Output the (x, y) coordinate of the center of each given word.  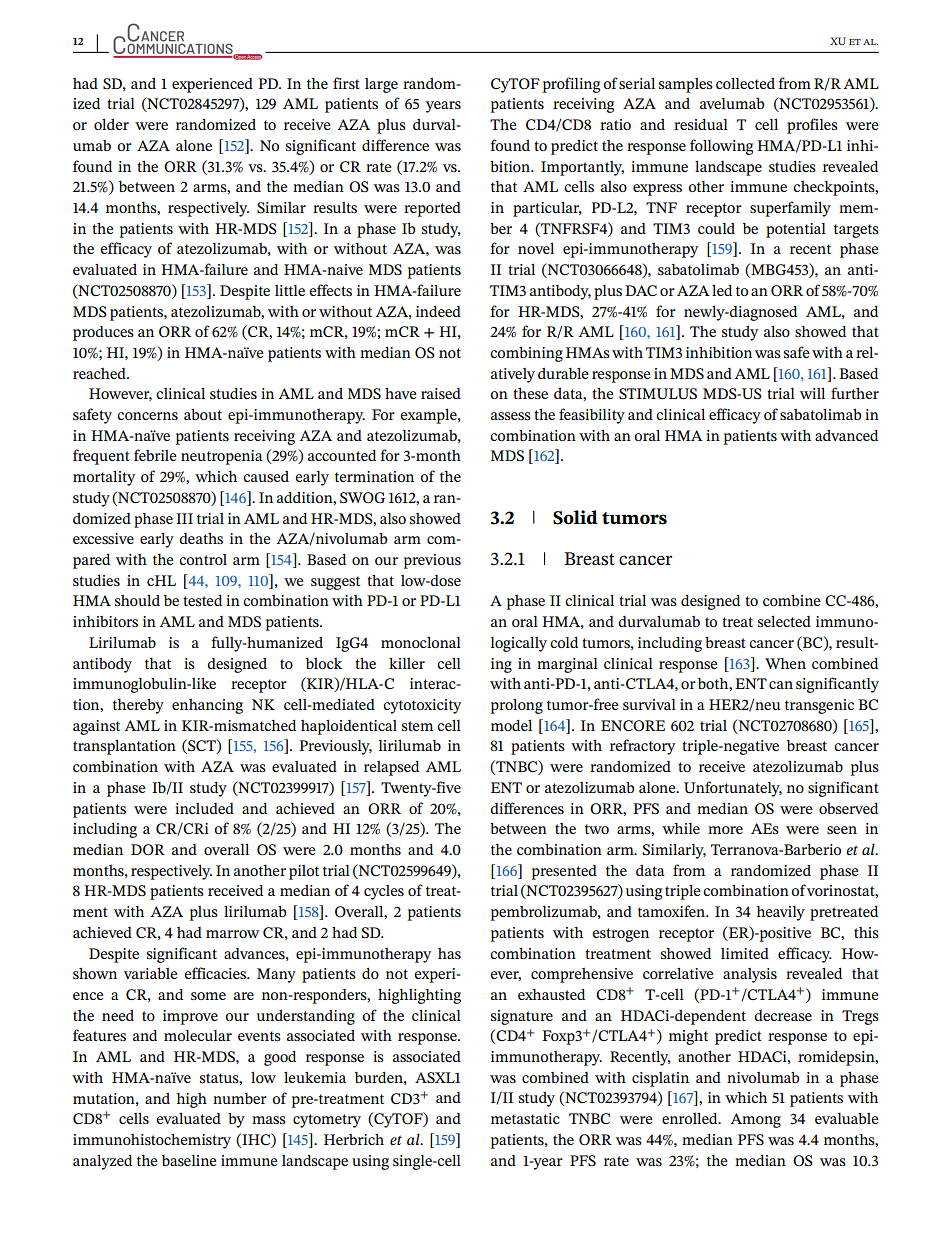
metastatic (525, 1118)
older (111, 124)
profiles (812, 126)
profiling (571, 85)
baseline (189, 1160)
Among (756, 1120)
